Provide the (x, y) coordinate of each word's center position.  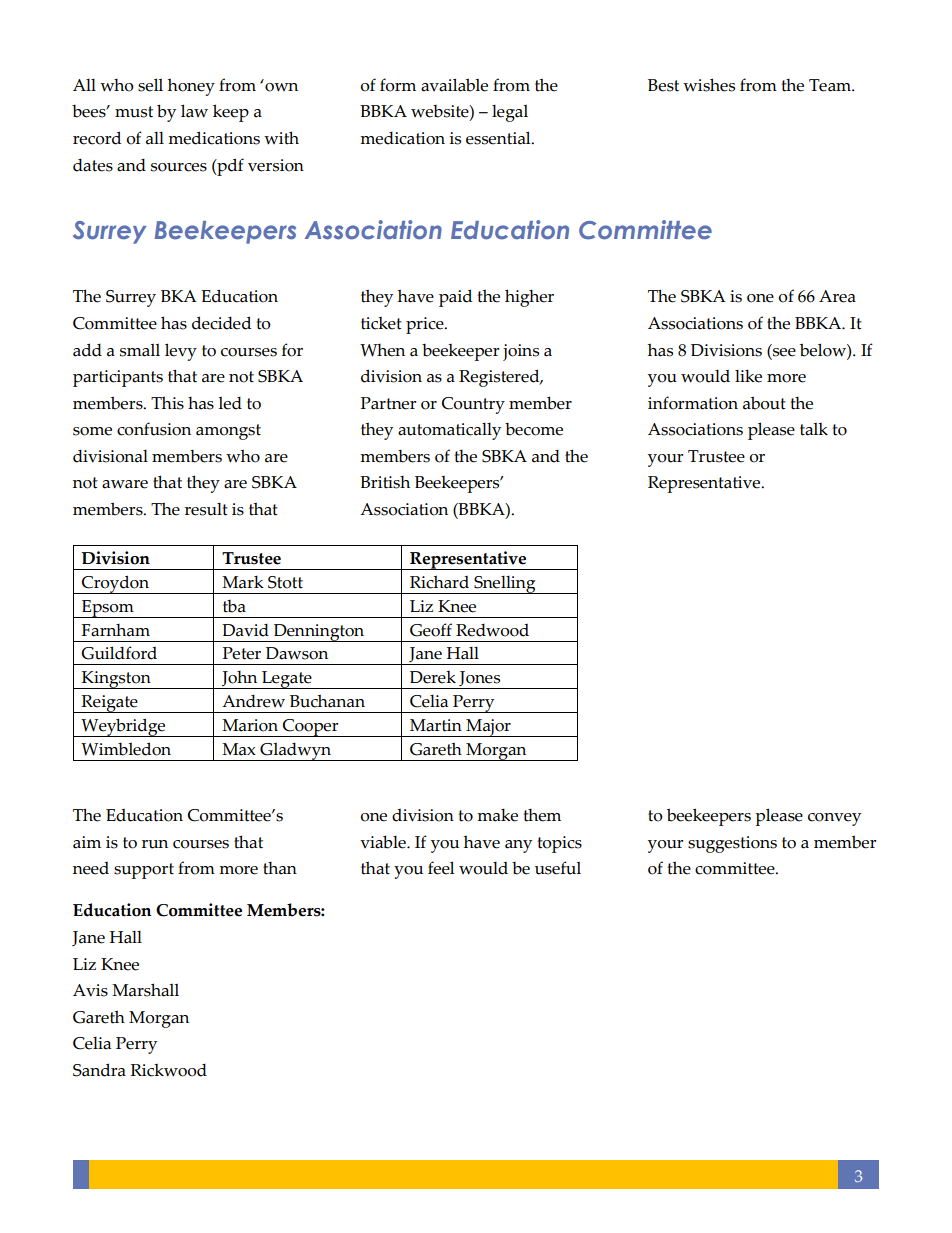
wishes (709, 85)
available (454, 85)
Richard (439, 582)
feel (441, 868)
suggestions (732, 844)
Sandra (99, 1070)
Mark (243, 582)
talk (814, 429)
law (194, 111)
